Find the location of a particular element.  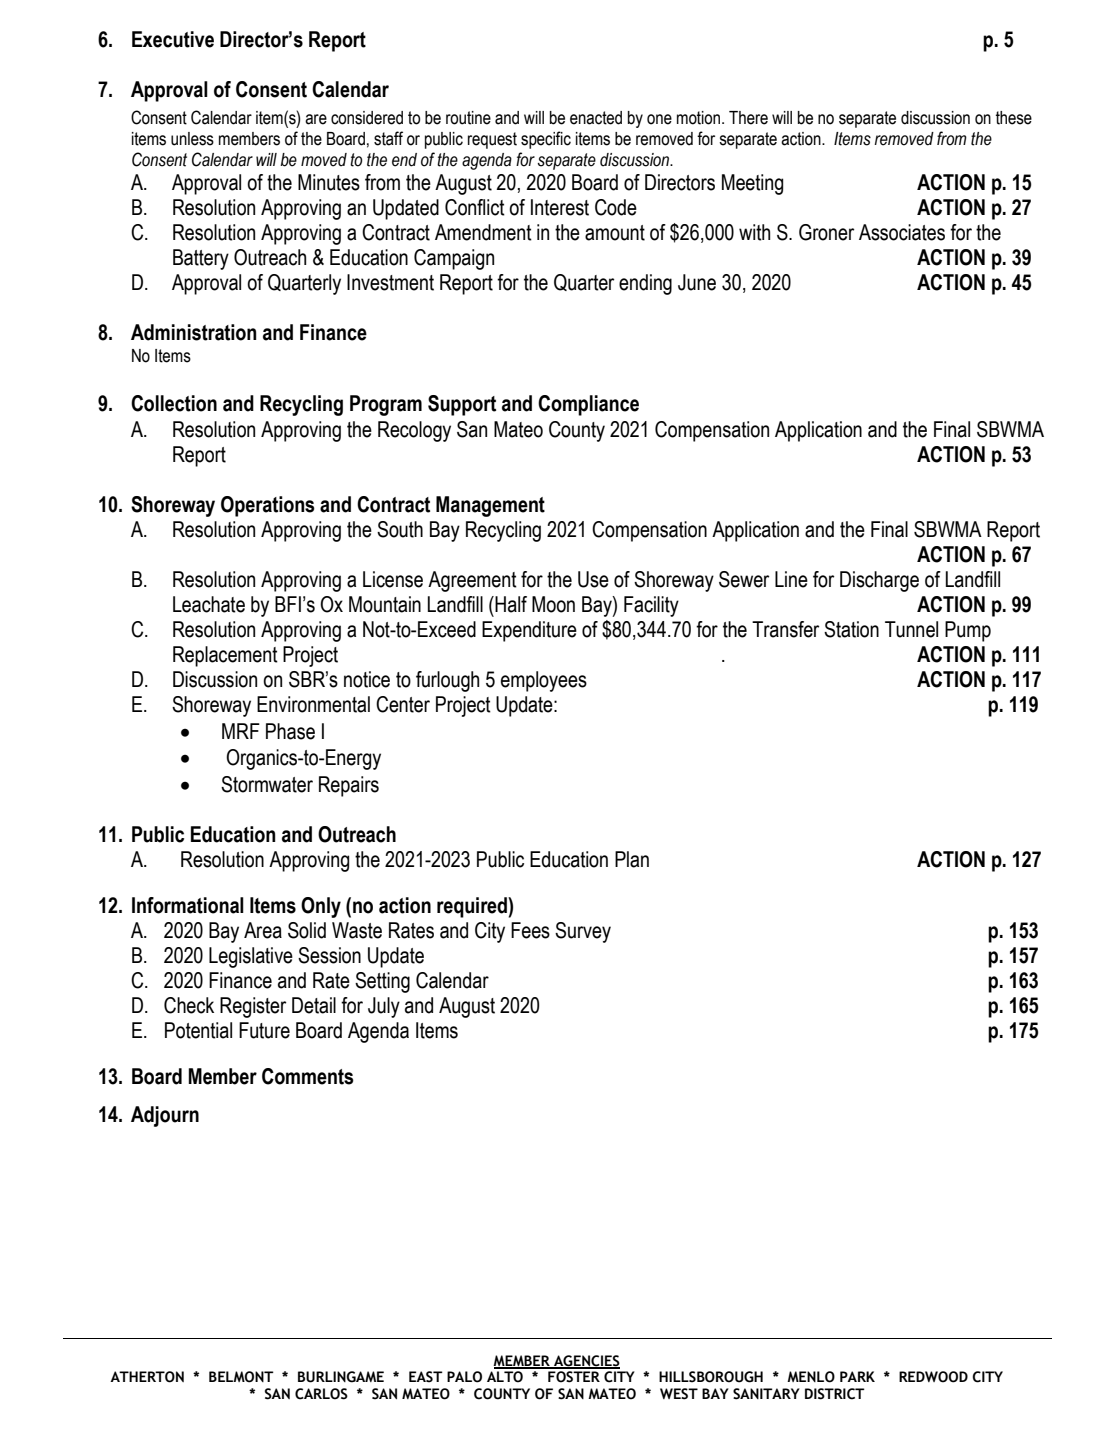

BELMONT is located at coordinates (241, 1377).
